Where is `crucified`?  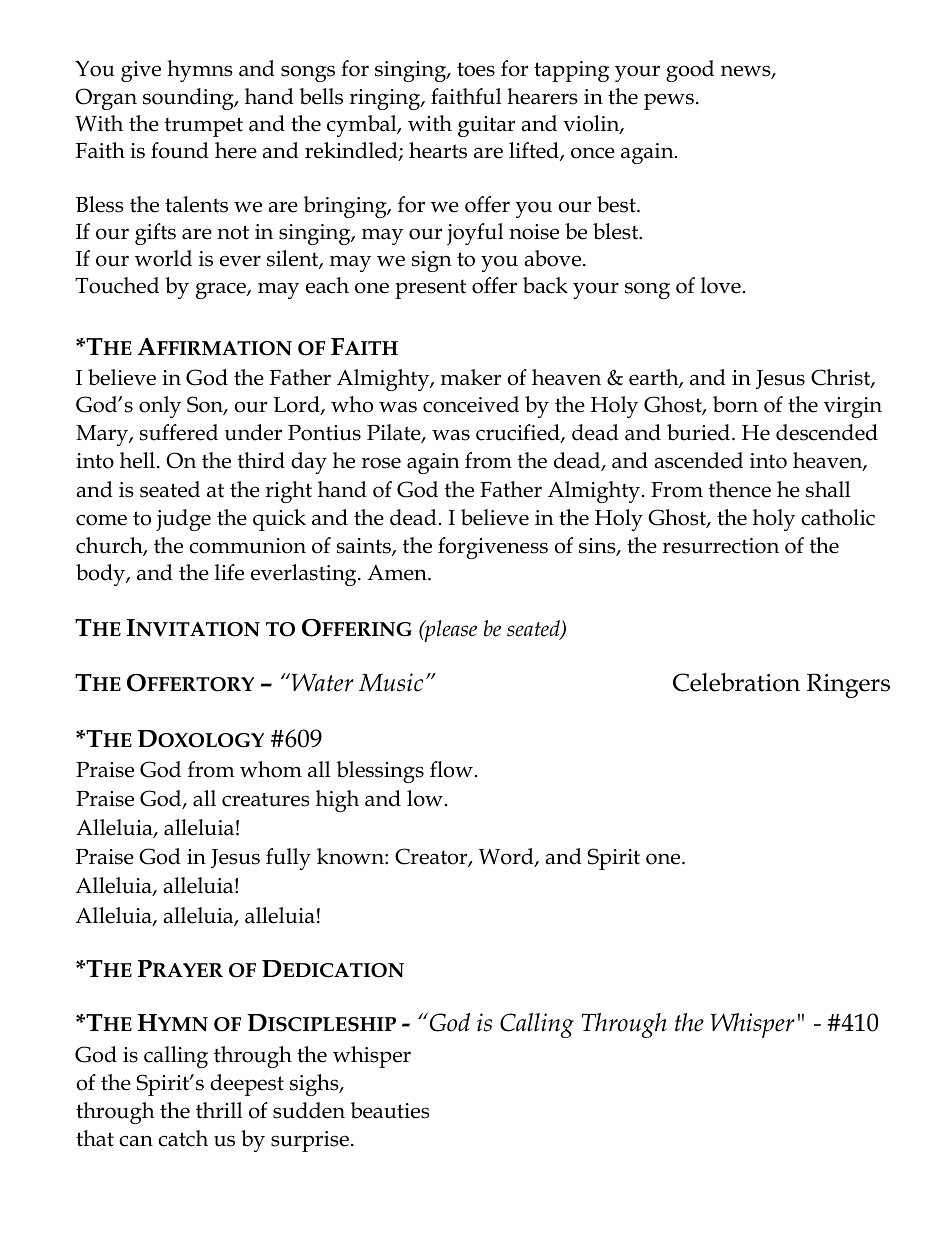
crucified is located at coordinates (519, 433).
